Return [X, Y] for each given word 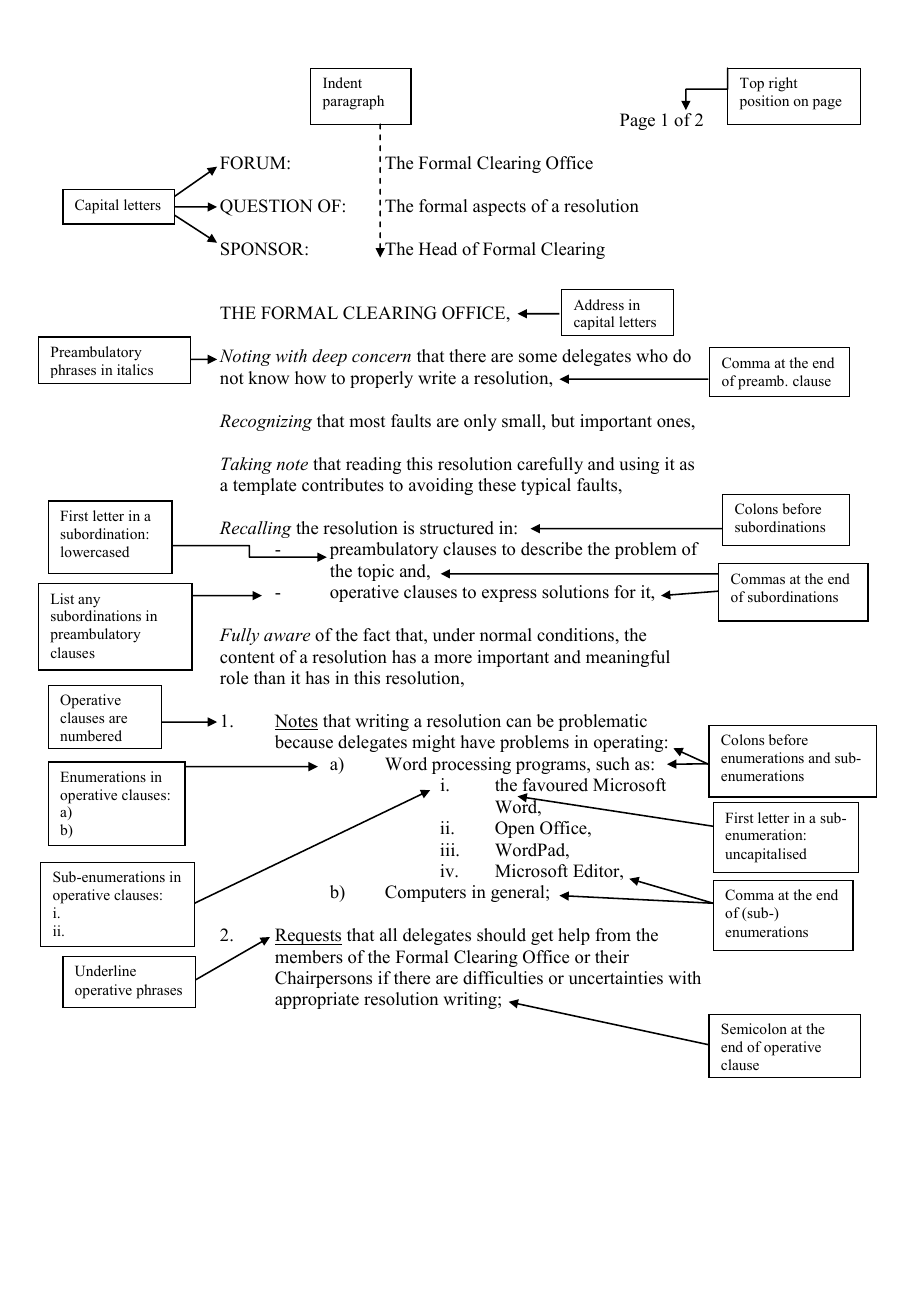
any [89, 602]
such [613, 764]
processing [471, 765]
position [764, 102]
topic [376, 572]
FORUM [254, 163]
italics [135, 369]
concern [381, 358]
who [652, 356]
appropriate [317, 1000]
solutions [575, 592]
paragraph [353, 102]
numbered [91, 735]
